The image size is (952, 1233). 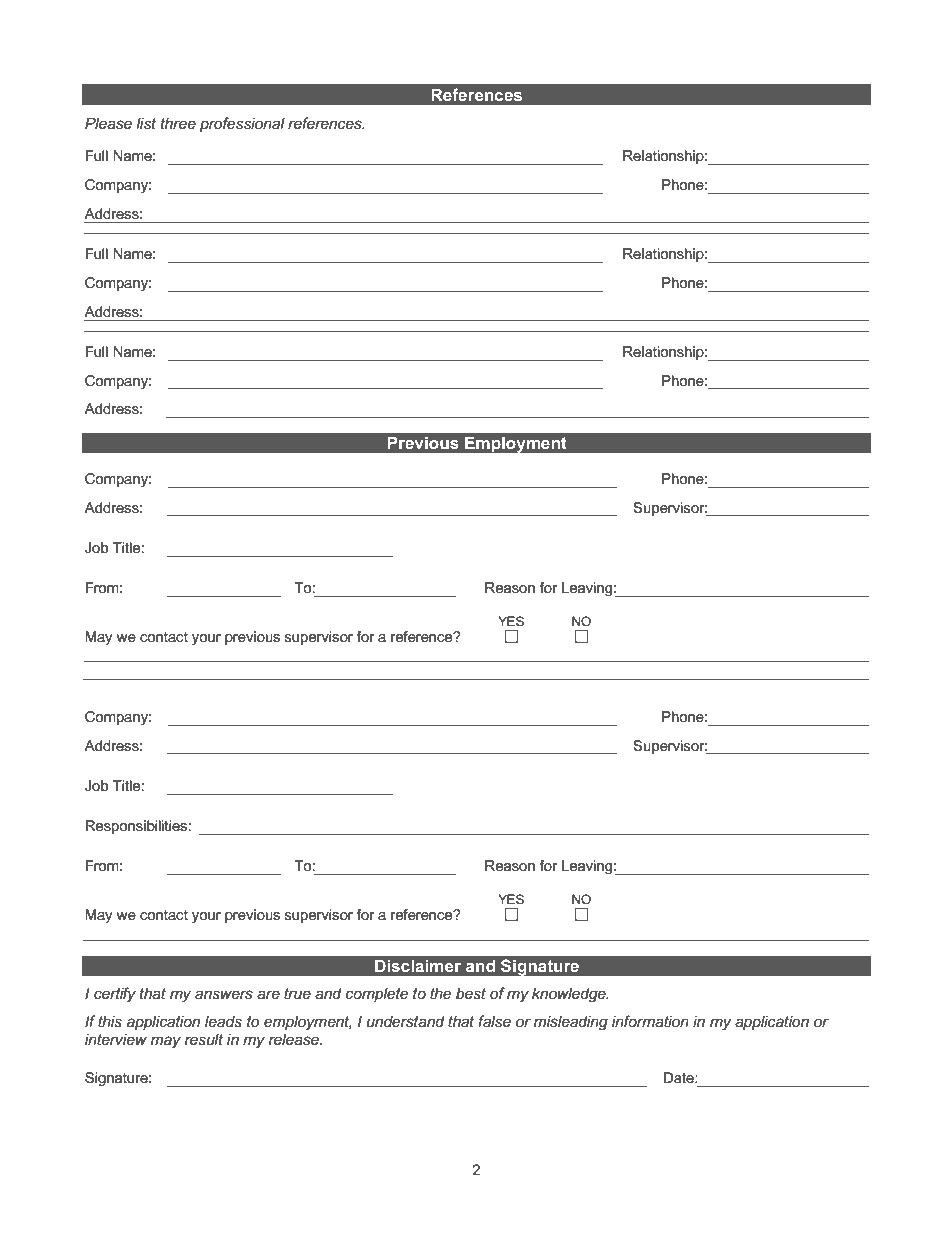 What do you see at coordinates (204, 1039) in the page?
I see `result` at bounding box center [204, 1039].
